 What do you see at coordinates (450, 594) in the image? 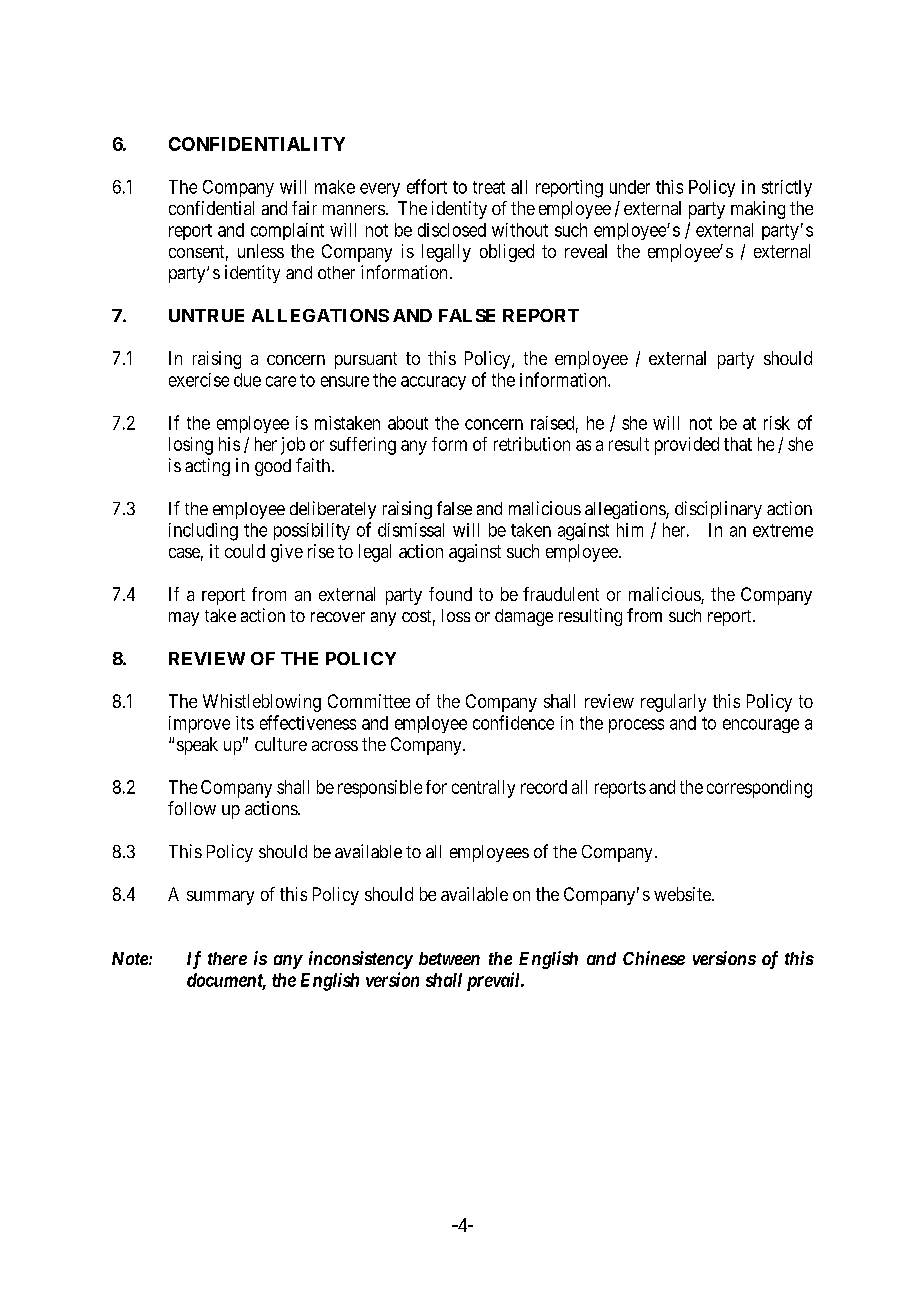
I see `found` at bounding box center [450, 594].
